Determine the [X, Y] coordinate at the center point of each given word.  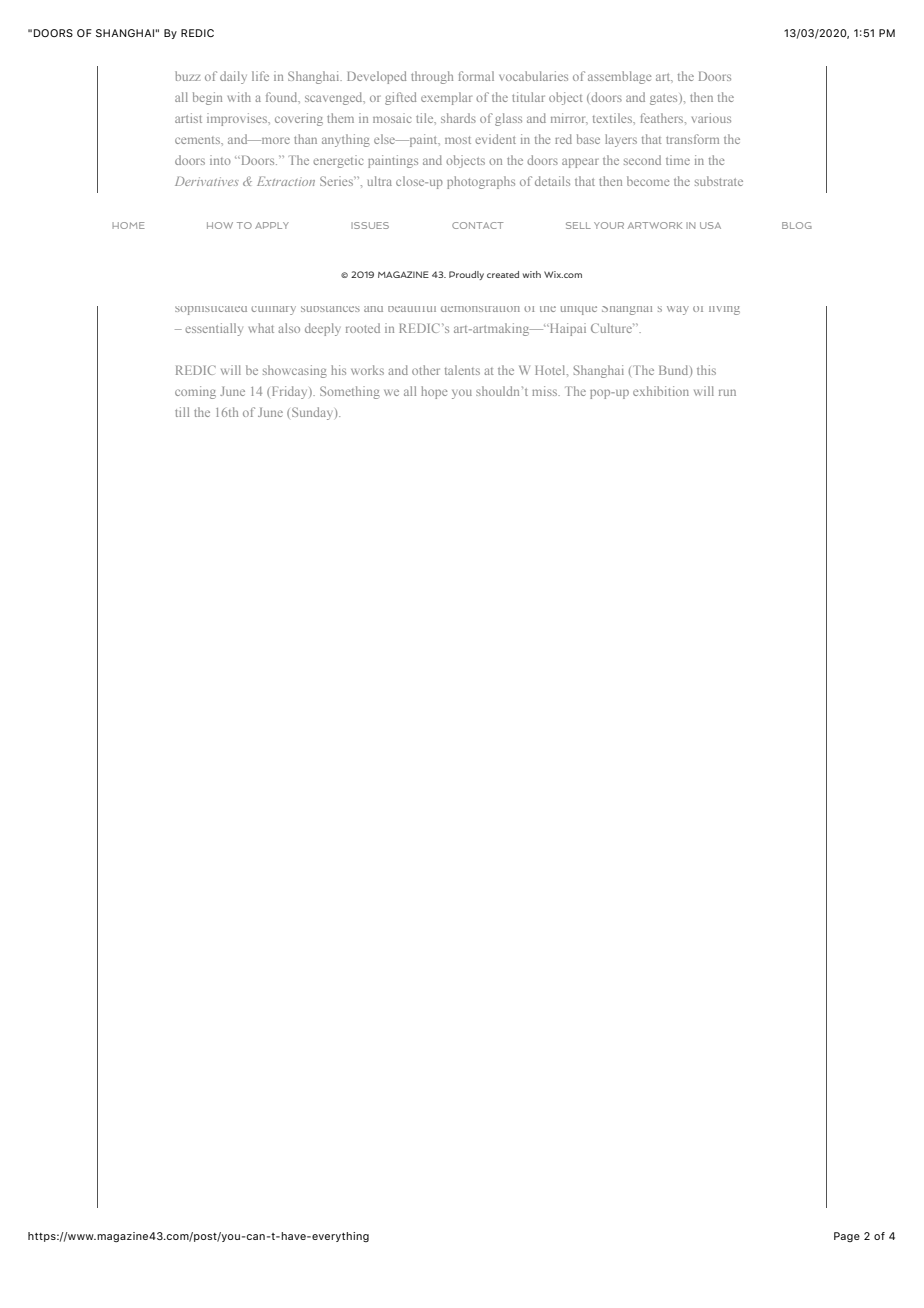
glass [508, 119]
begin [207, 98]
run [727, 392]
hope [434, 392]
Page [847, 1237]
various [711, 118]
